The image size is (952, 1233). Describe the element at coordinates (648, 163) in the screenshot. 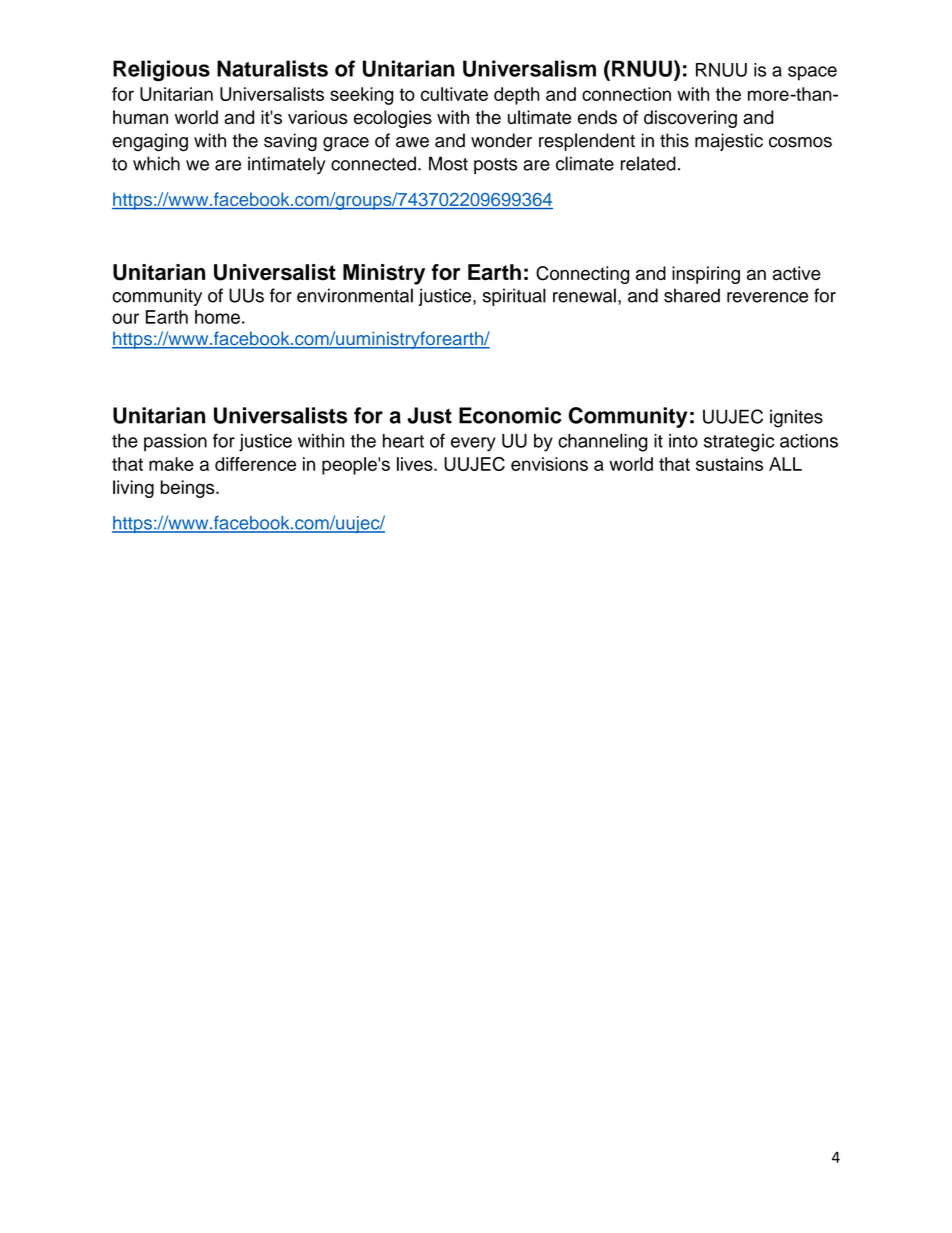

I see `related` at that location.
